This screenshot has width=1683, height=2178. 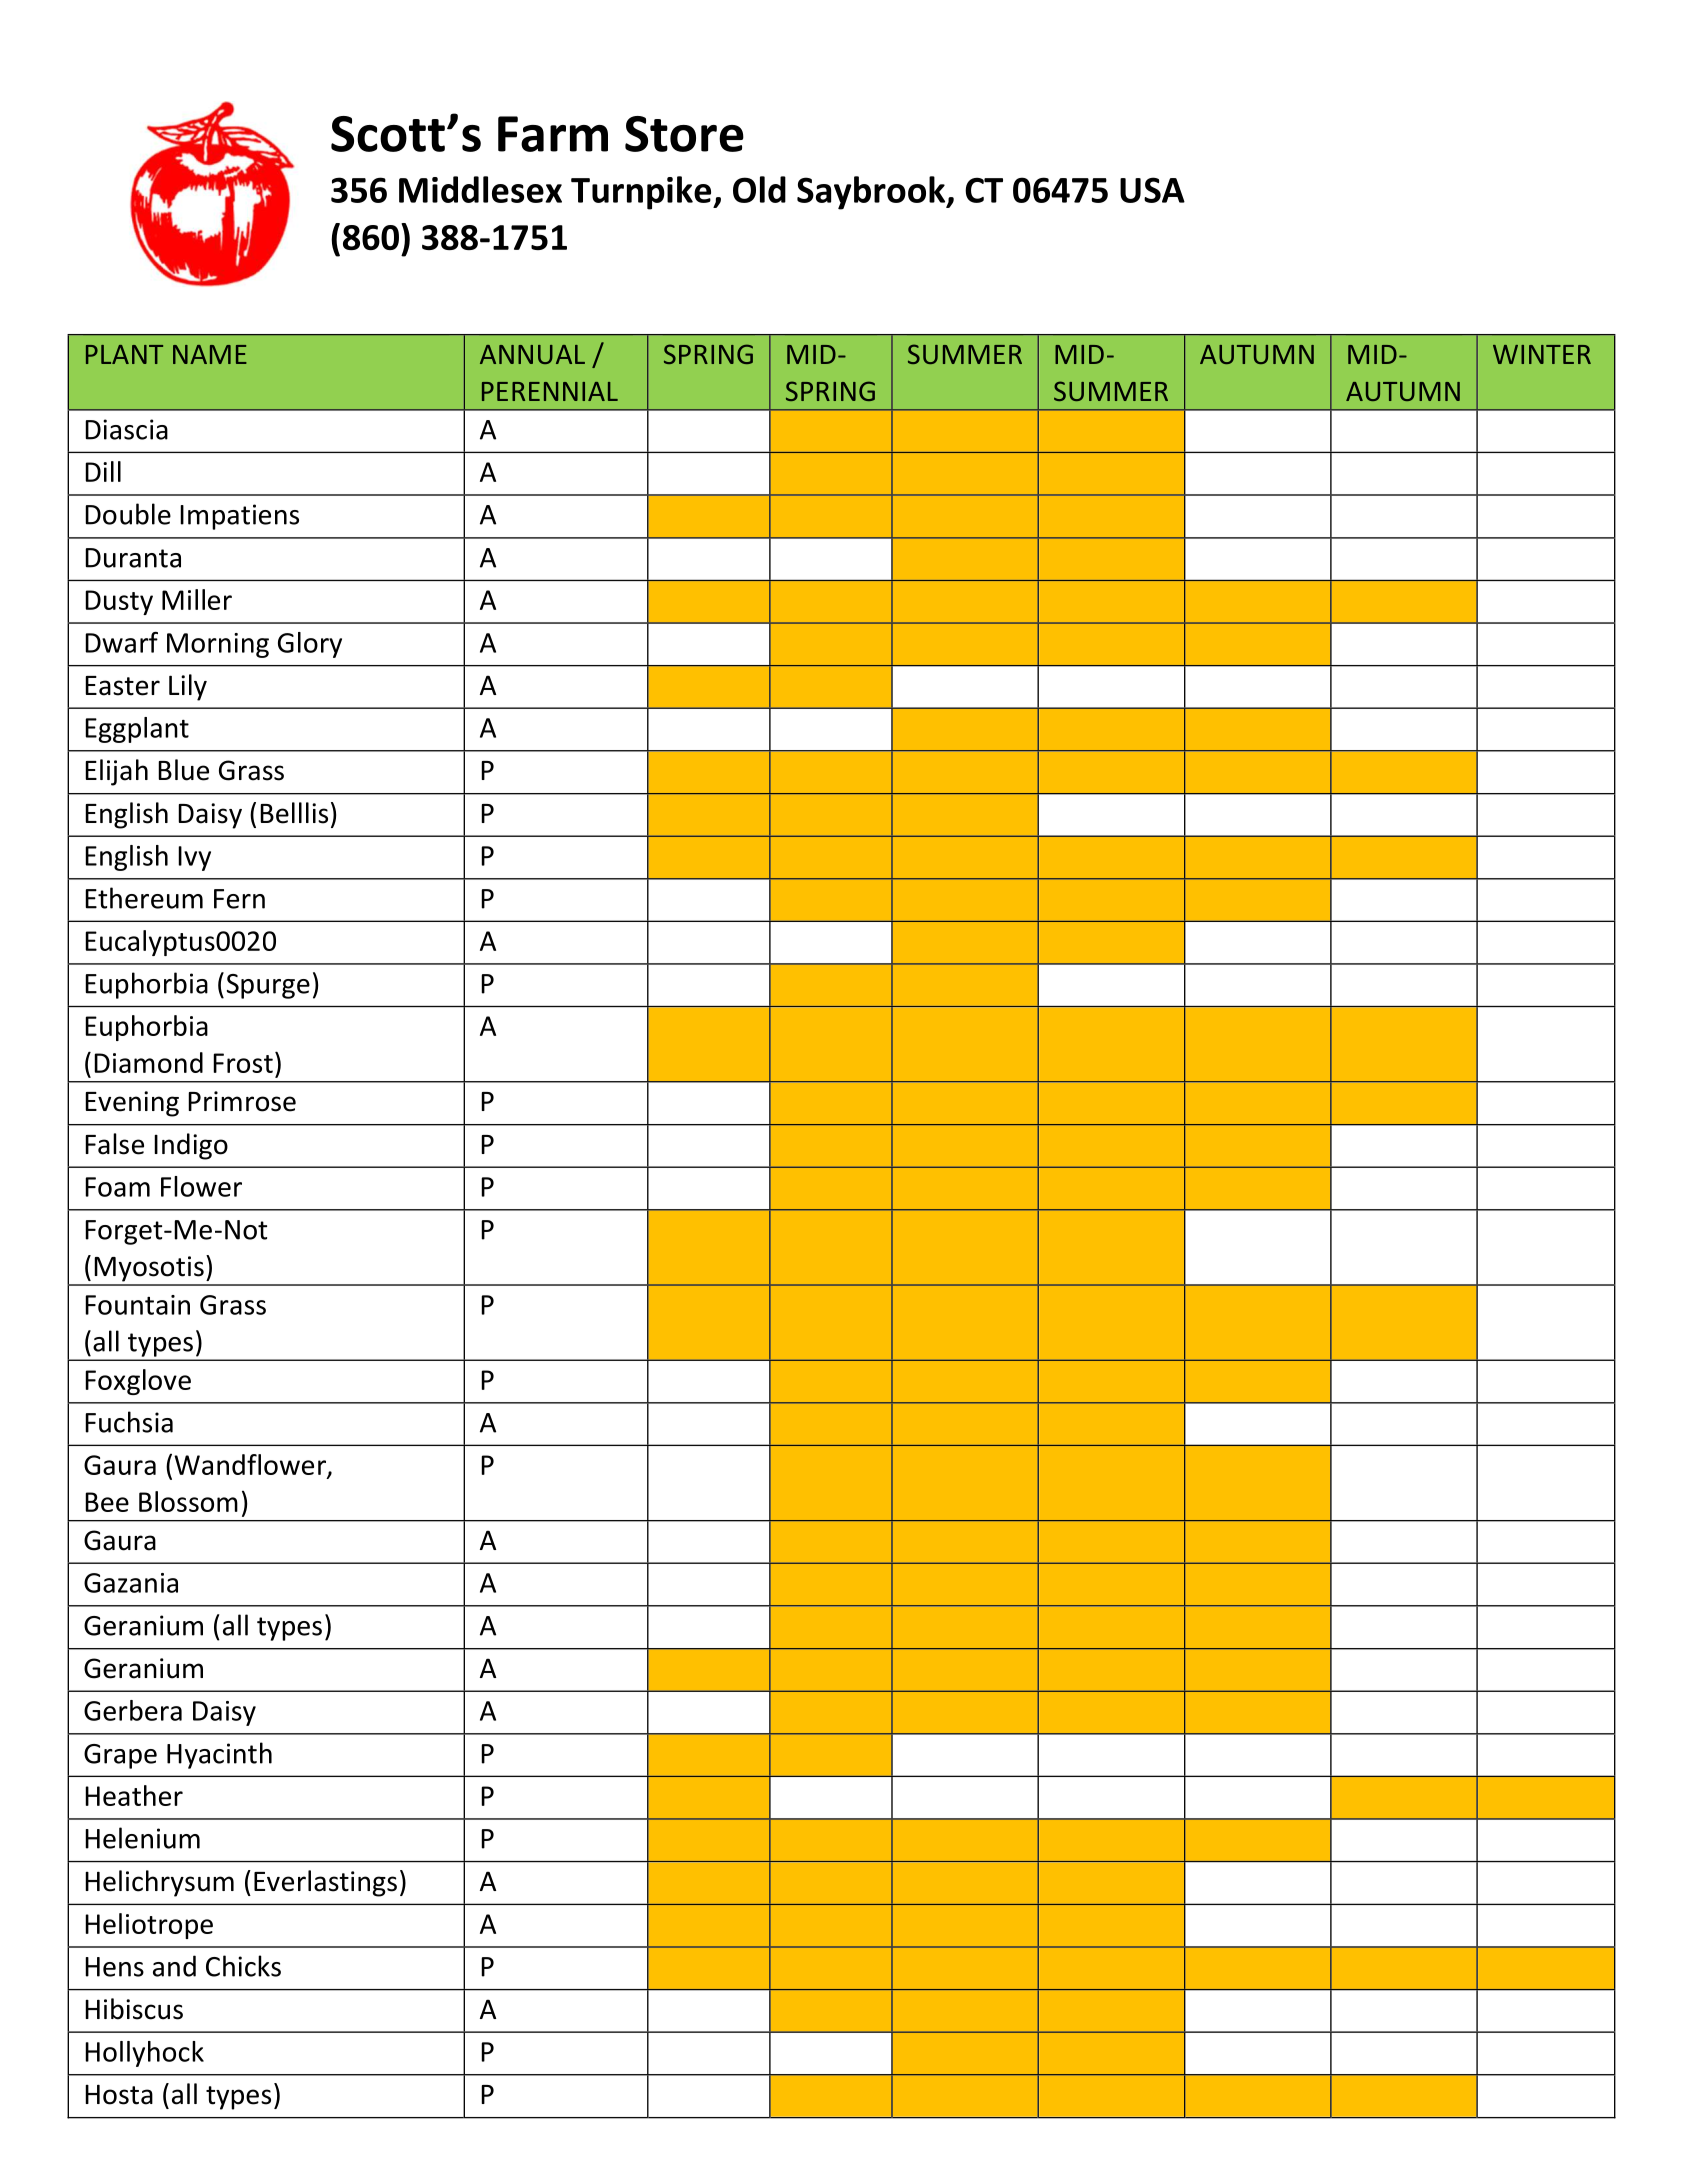 What do you see at coordinates (119, 2094) in the screenshot?
I see `Hosta` at bounding box center [119, 2094].
